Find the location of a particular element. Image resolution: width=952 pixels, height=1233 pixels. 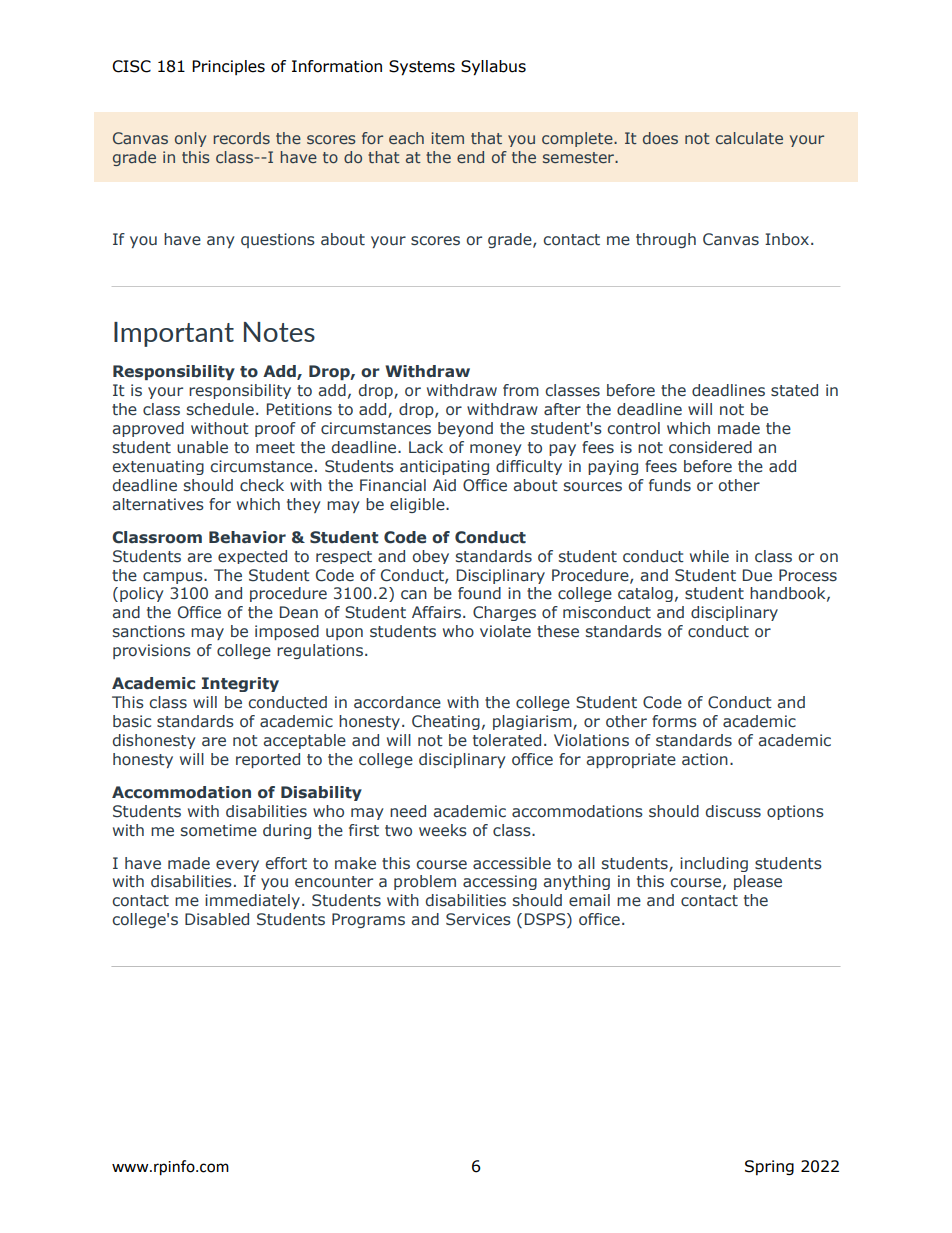

Disabled is located at coordinates (217, 919).
